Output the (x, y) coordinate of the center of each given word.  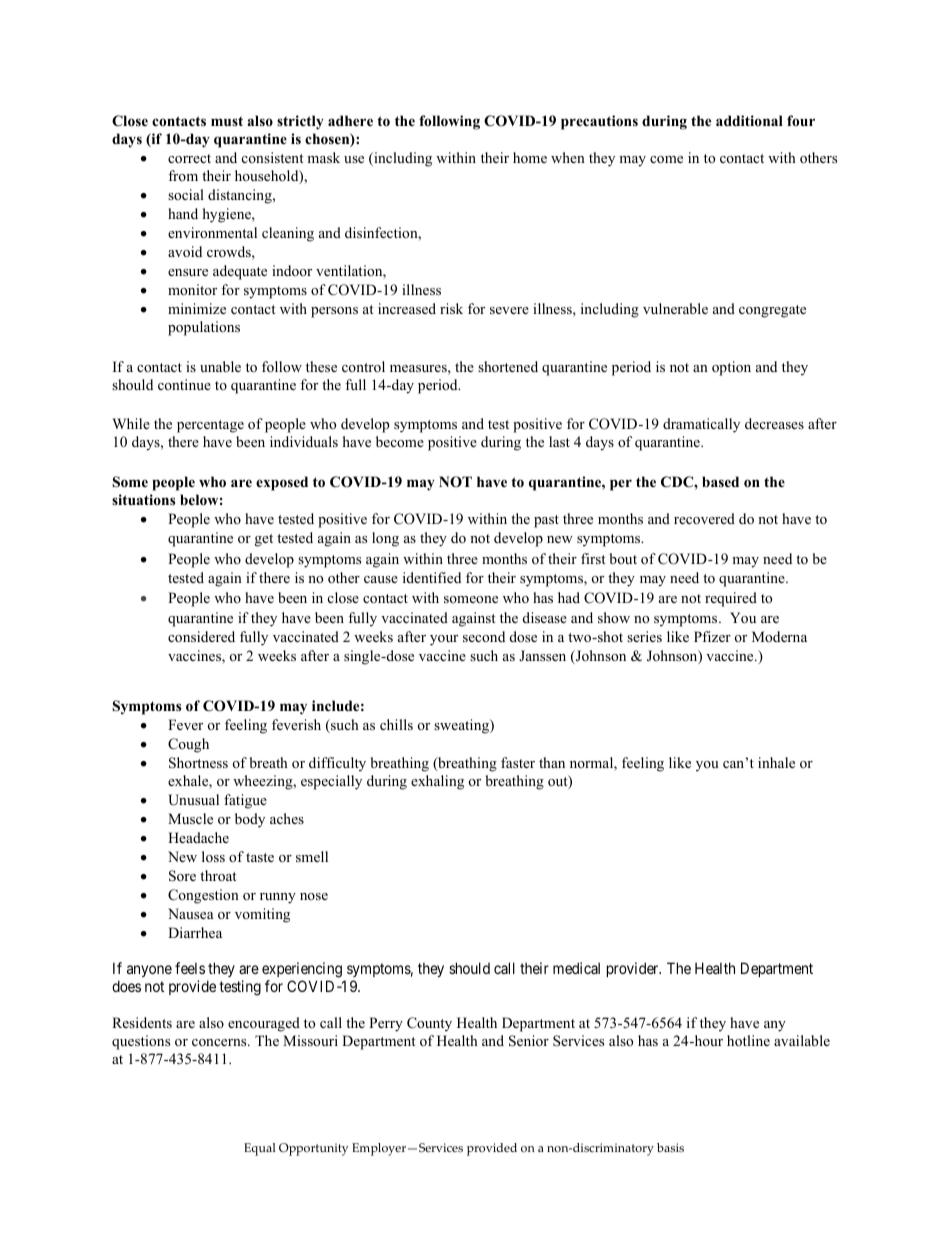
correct (189, 158)
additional (749, 120)
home (530, 157)
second (484, 636)
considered (201, 636)
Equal (260, 1149)
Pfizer (712, 636)
